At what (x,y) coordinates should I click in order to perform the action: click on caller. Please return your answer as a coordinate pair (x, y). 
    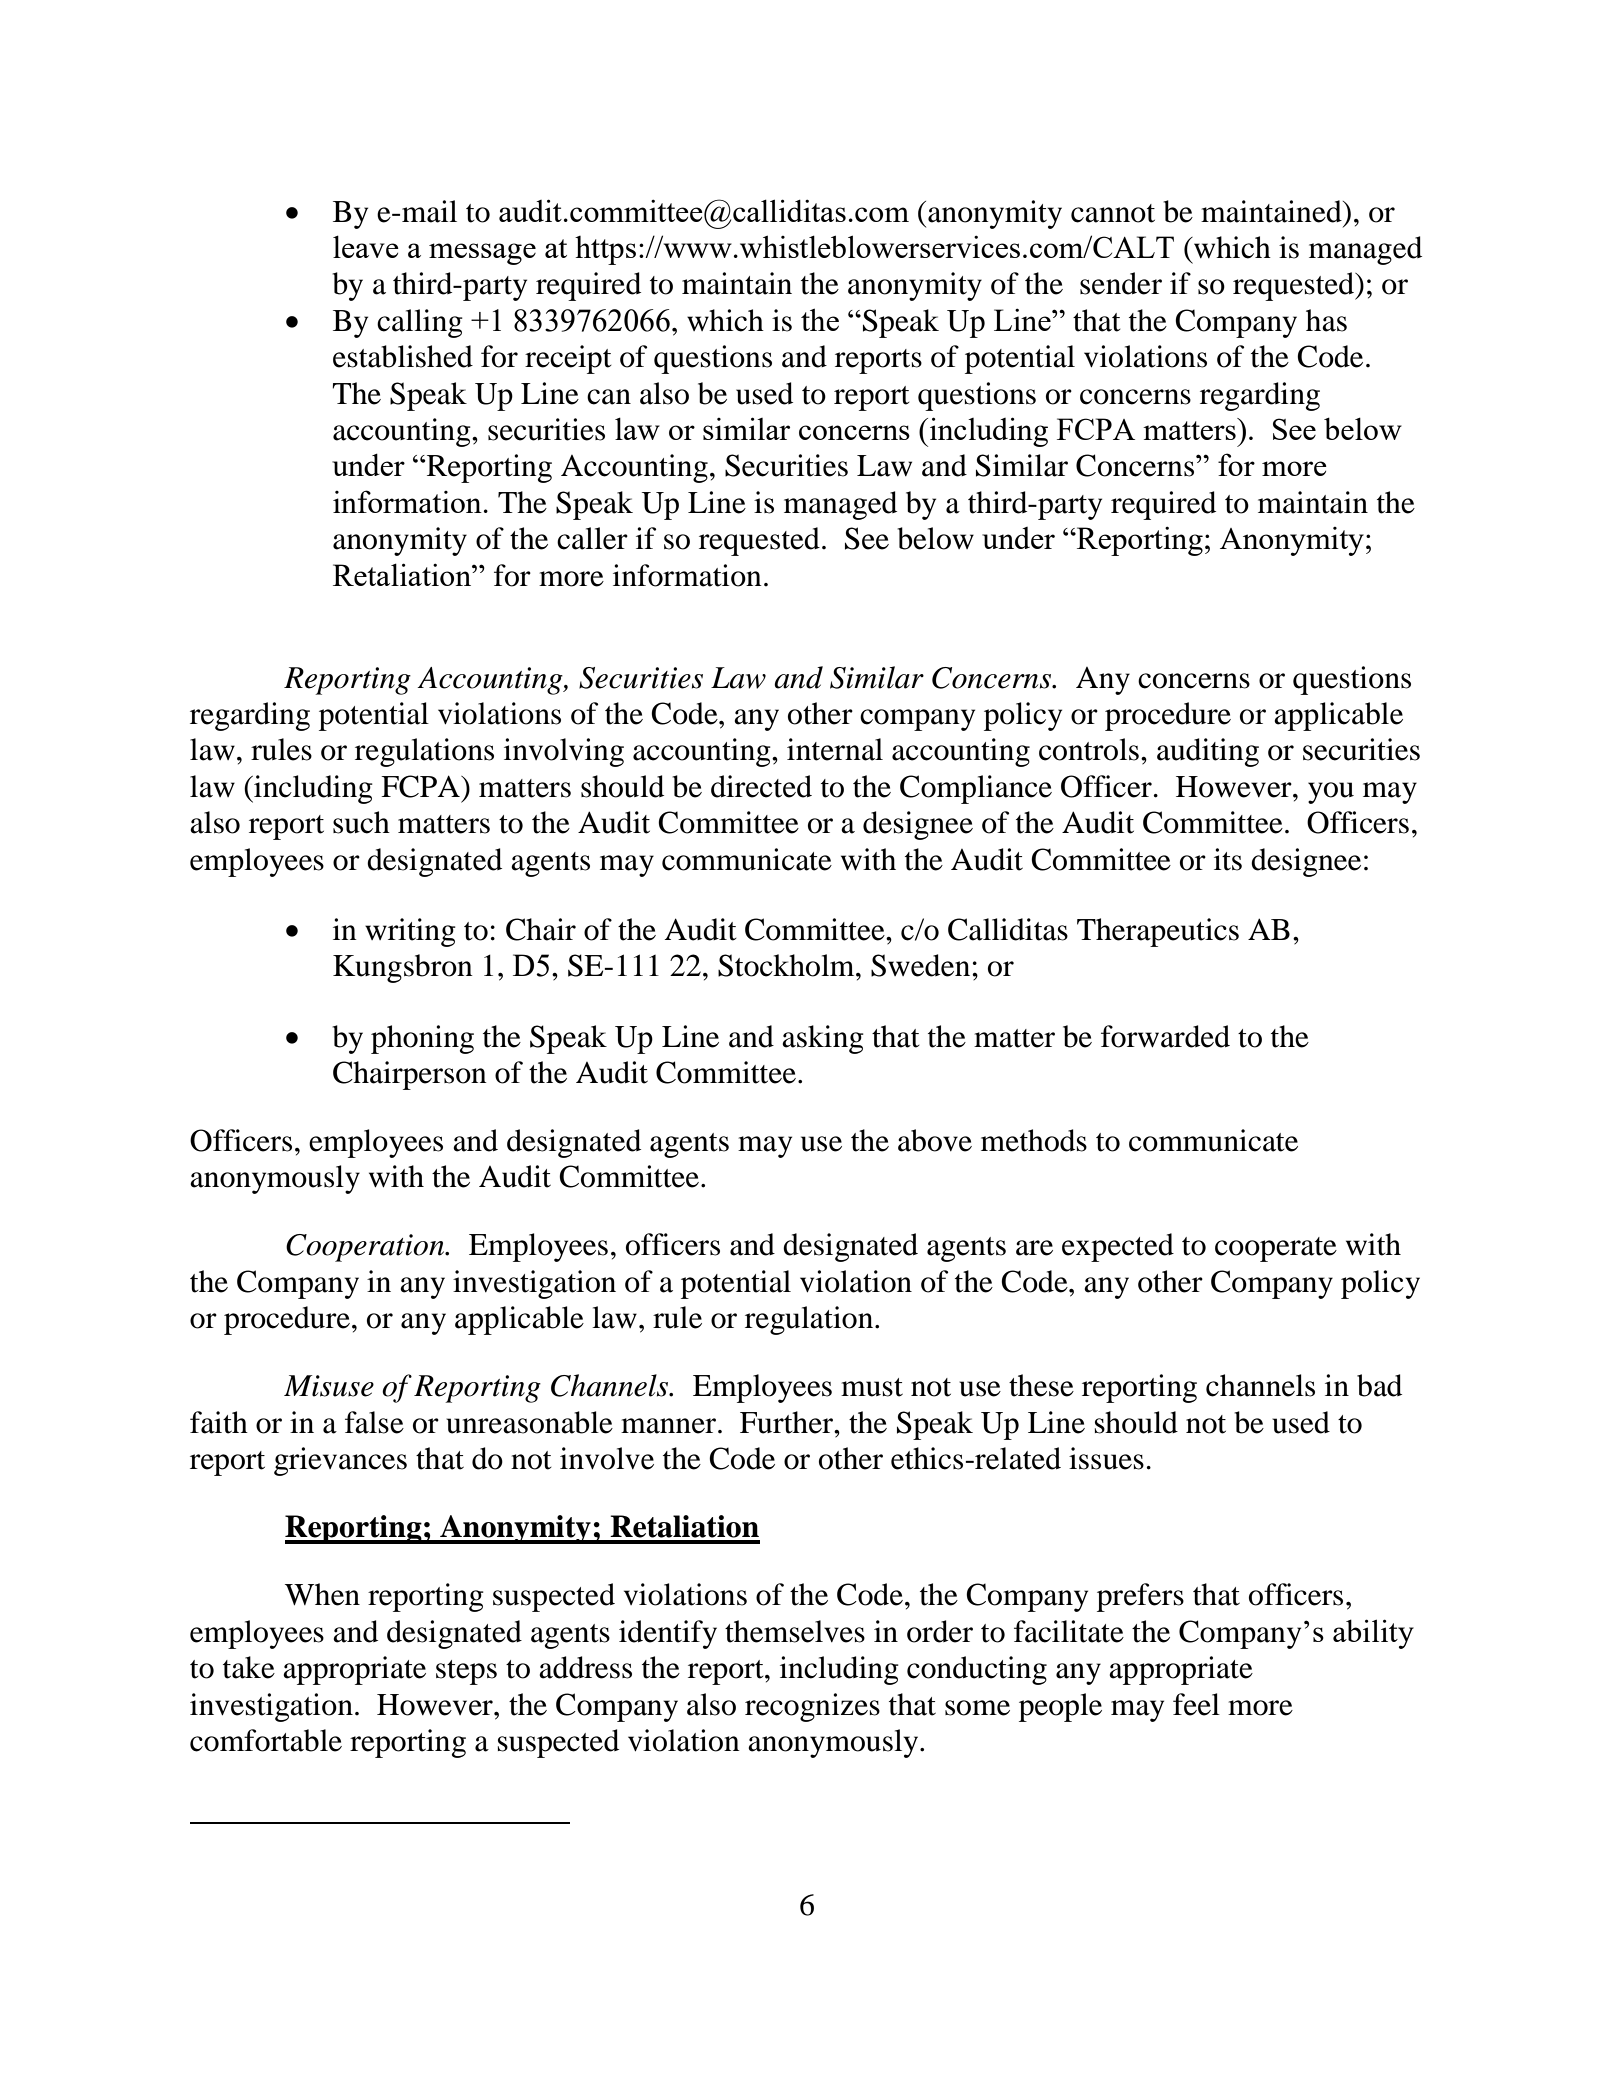
    Looking at the image, I should click on (592, 538).
